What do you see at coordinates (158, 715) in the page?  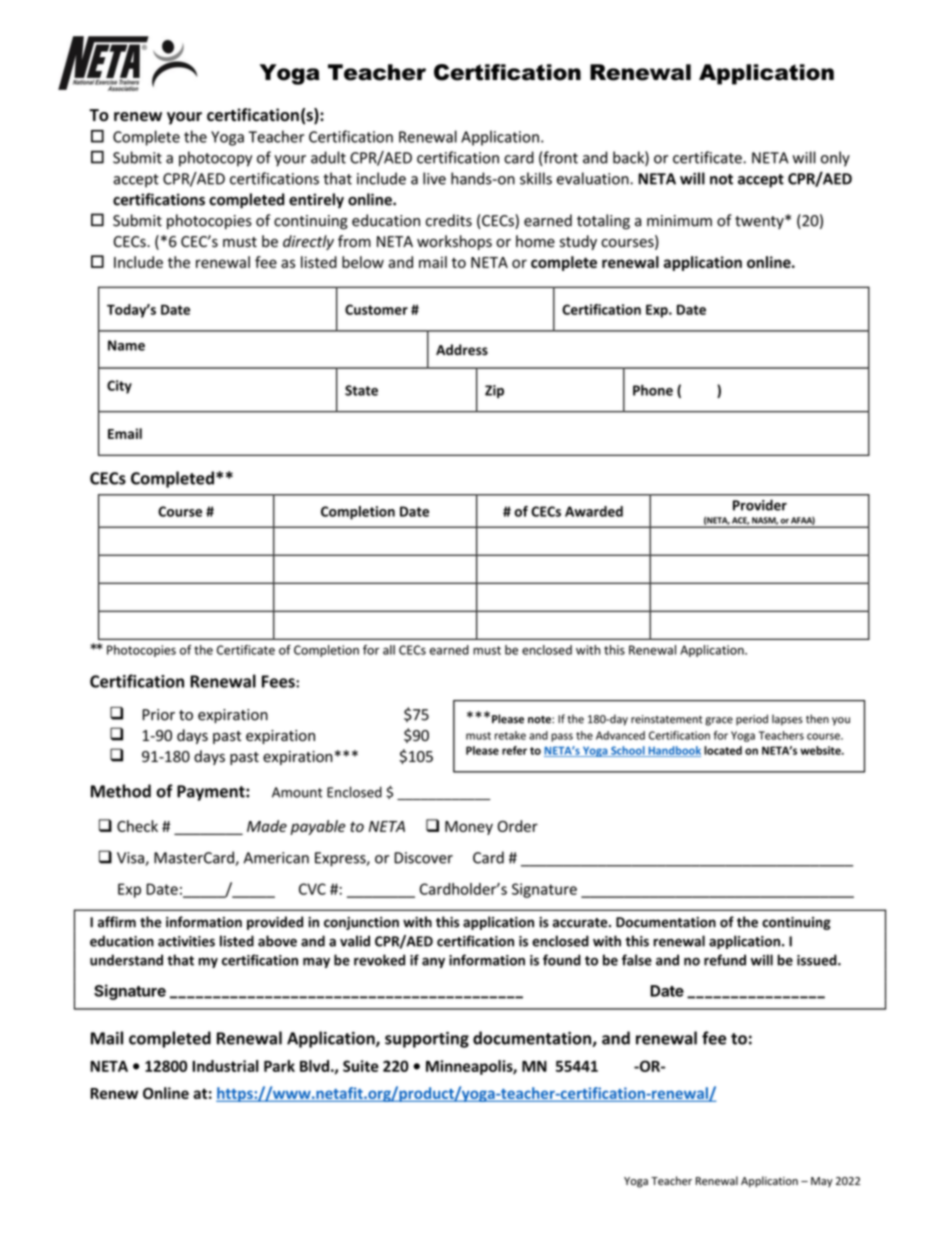 I see `Prior` at bounding box center [158, 715].
